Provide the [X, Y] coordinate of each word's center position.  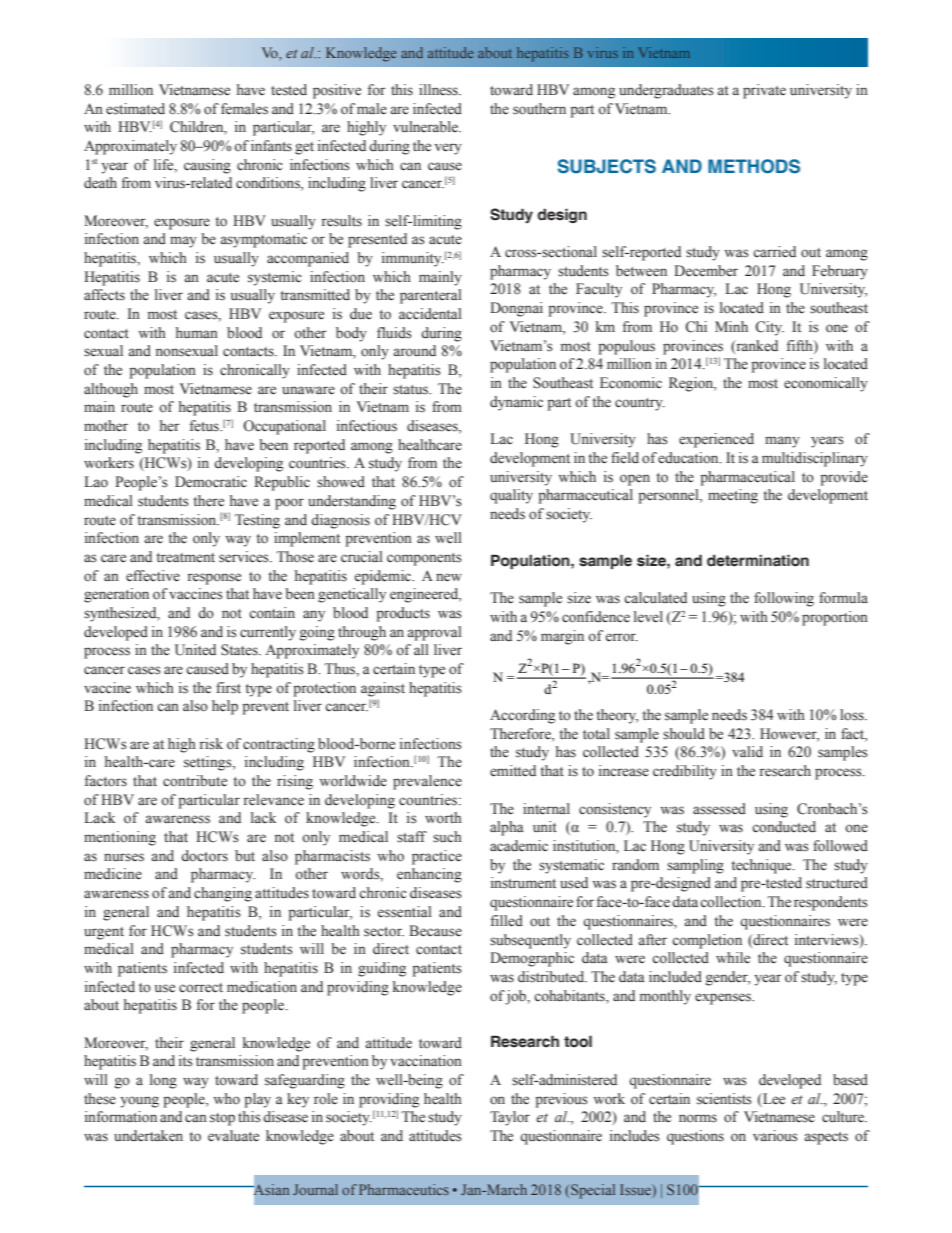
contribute [195, 781]
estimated [135, 109]
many [782, 442]
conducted [784, 827]
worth [443, 818]
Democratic [211, 482]
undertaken [148, 1136]
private [764, 91]
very [448, 149]
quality [511, 496]
